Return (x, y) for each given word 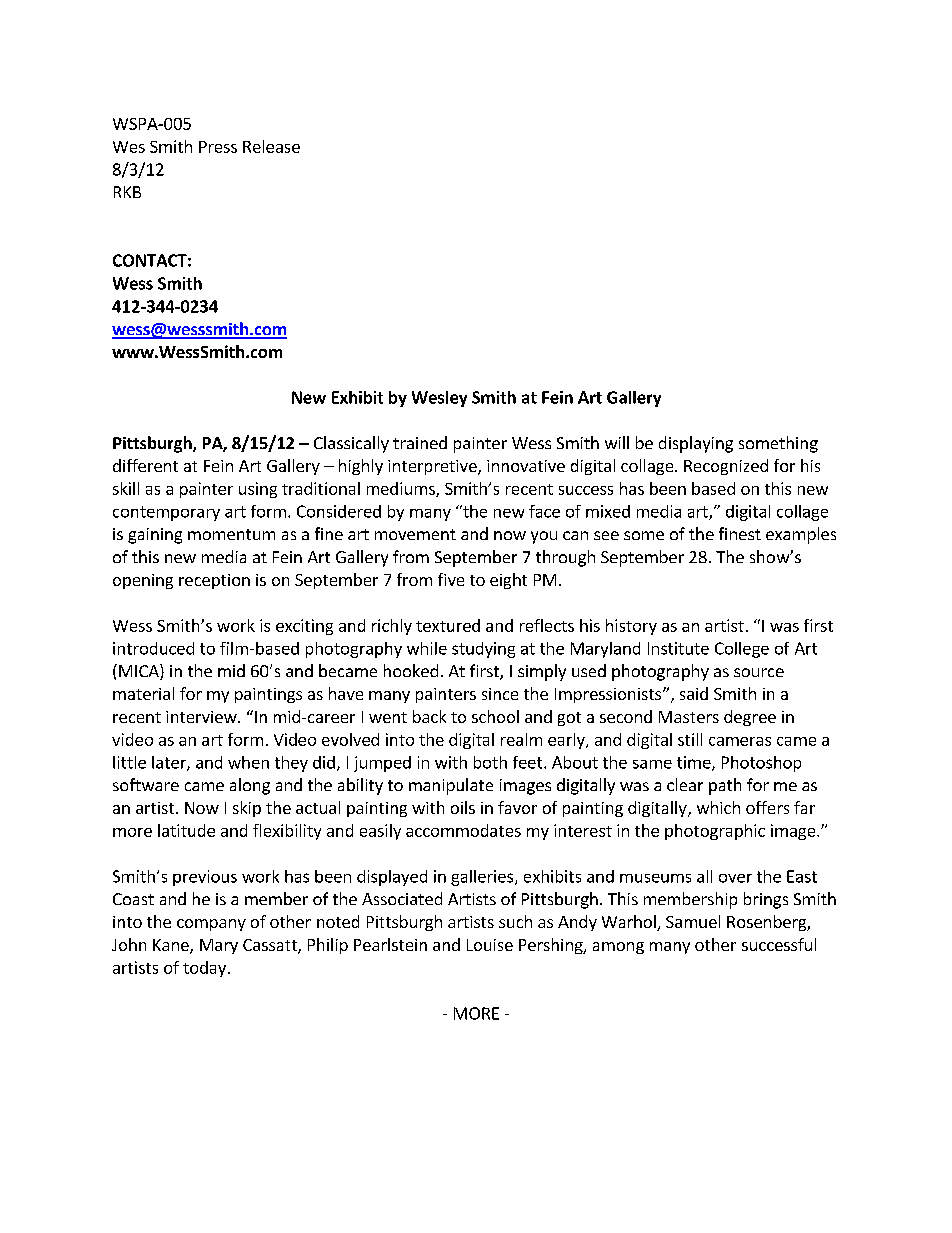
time (695, 763)
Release (271, 146)
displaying (696, 444)
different (145, 465)
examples (801, 535)
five (451, 579)
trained (420, 442)
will (617, 442)
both (490, 762)
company (211, 925)
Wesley (439, 399)
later (170, 763)
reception (214, 581)
